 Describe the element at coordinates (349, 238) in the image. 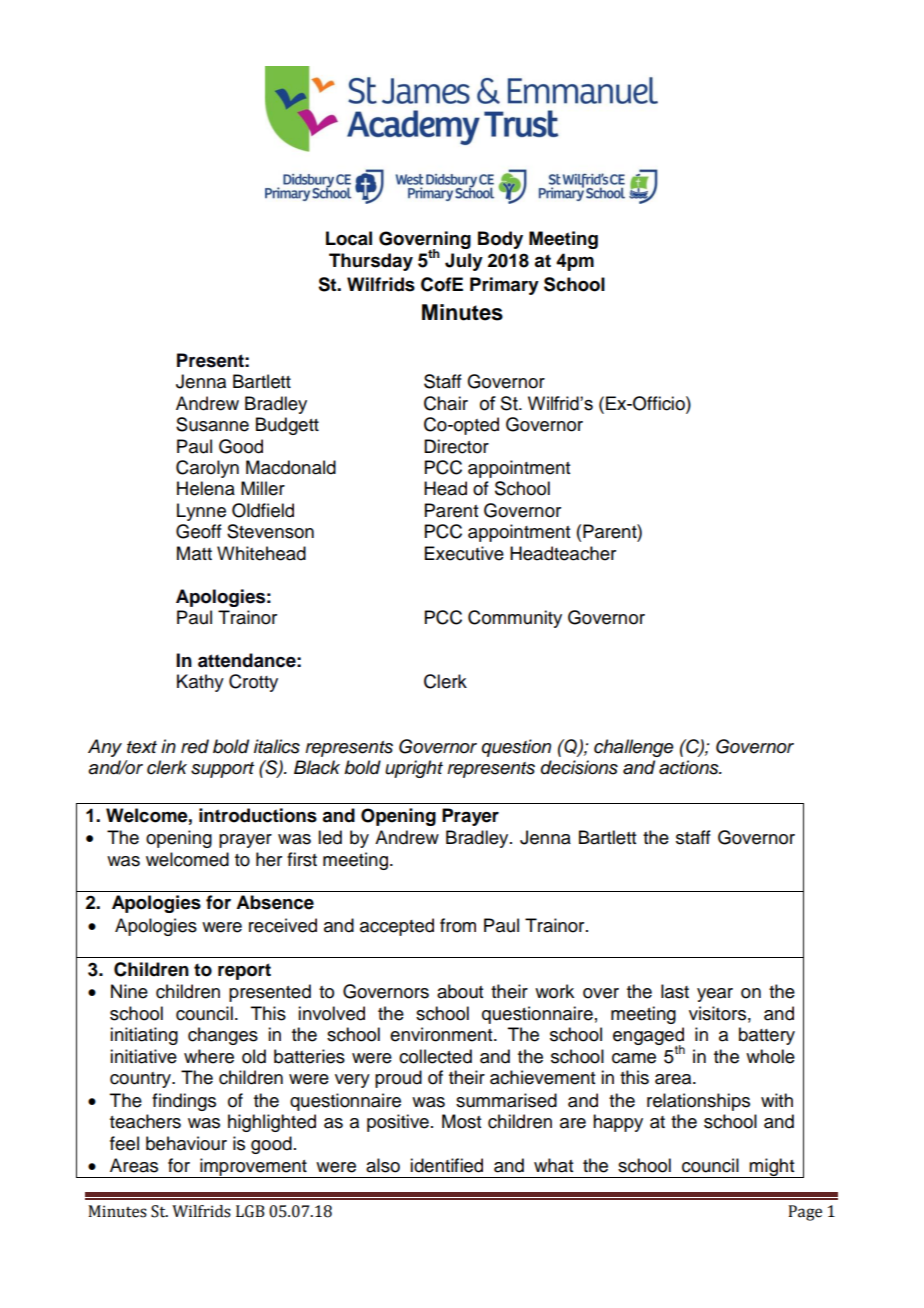

I see `Local` at that location.
